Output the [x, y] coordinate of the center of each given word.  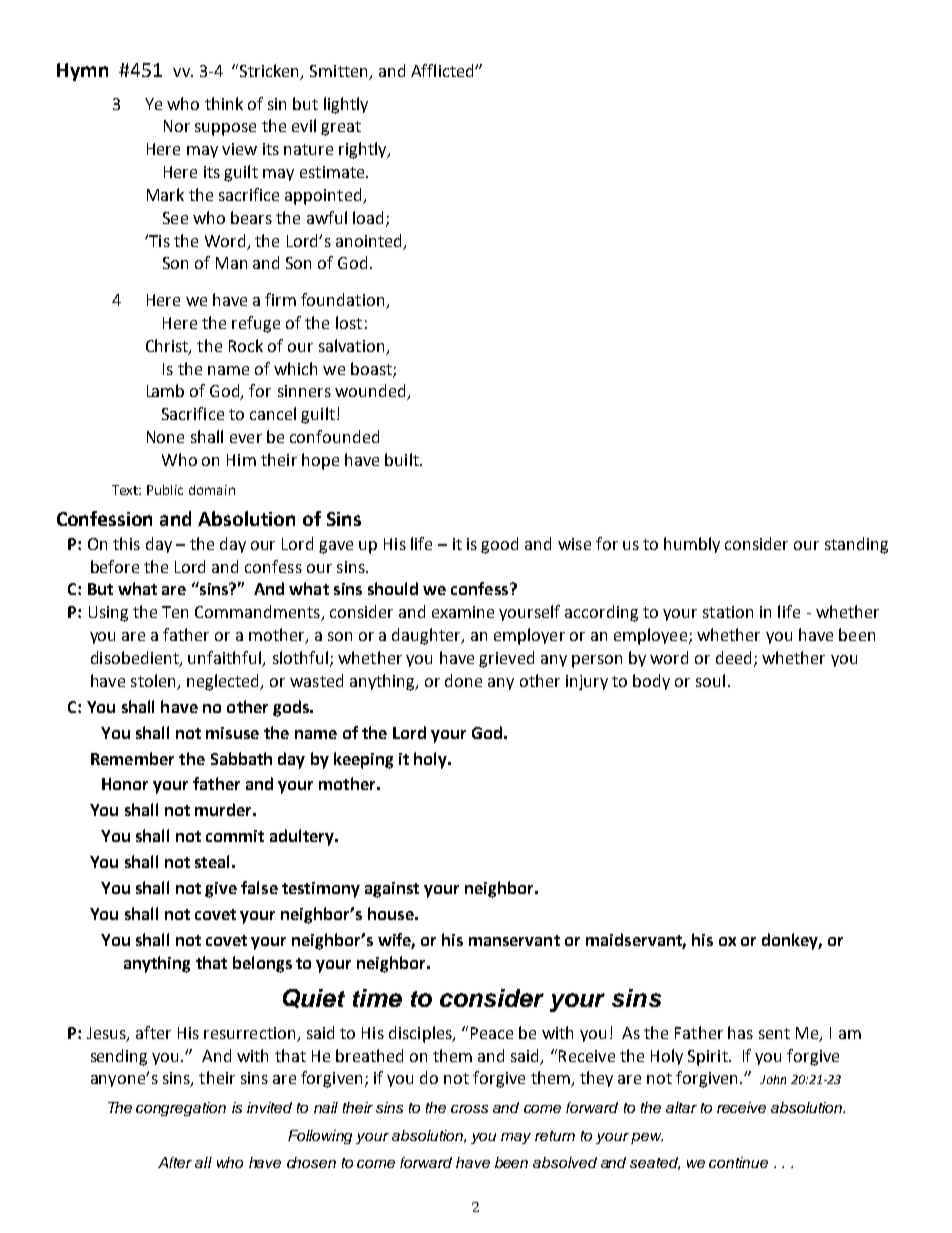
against [392, 890]
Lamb [165, 390]
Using [108, 614]
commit [235, 836]
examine [463, 612]
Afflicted [443, 70]
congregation [181, 1109]
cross [469, 1109]
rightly [364, 150]
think [224, 103]
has [740, 1032]
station [728, 612]
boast [372, 369]
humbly [692, 545]
